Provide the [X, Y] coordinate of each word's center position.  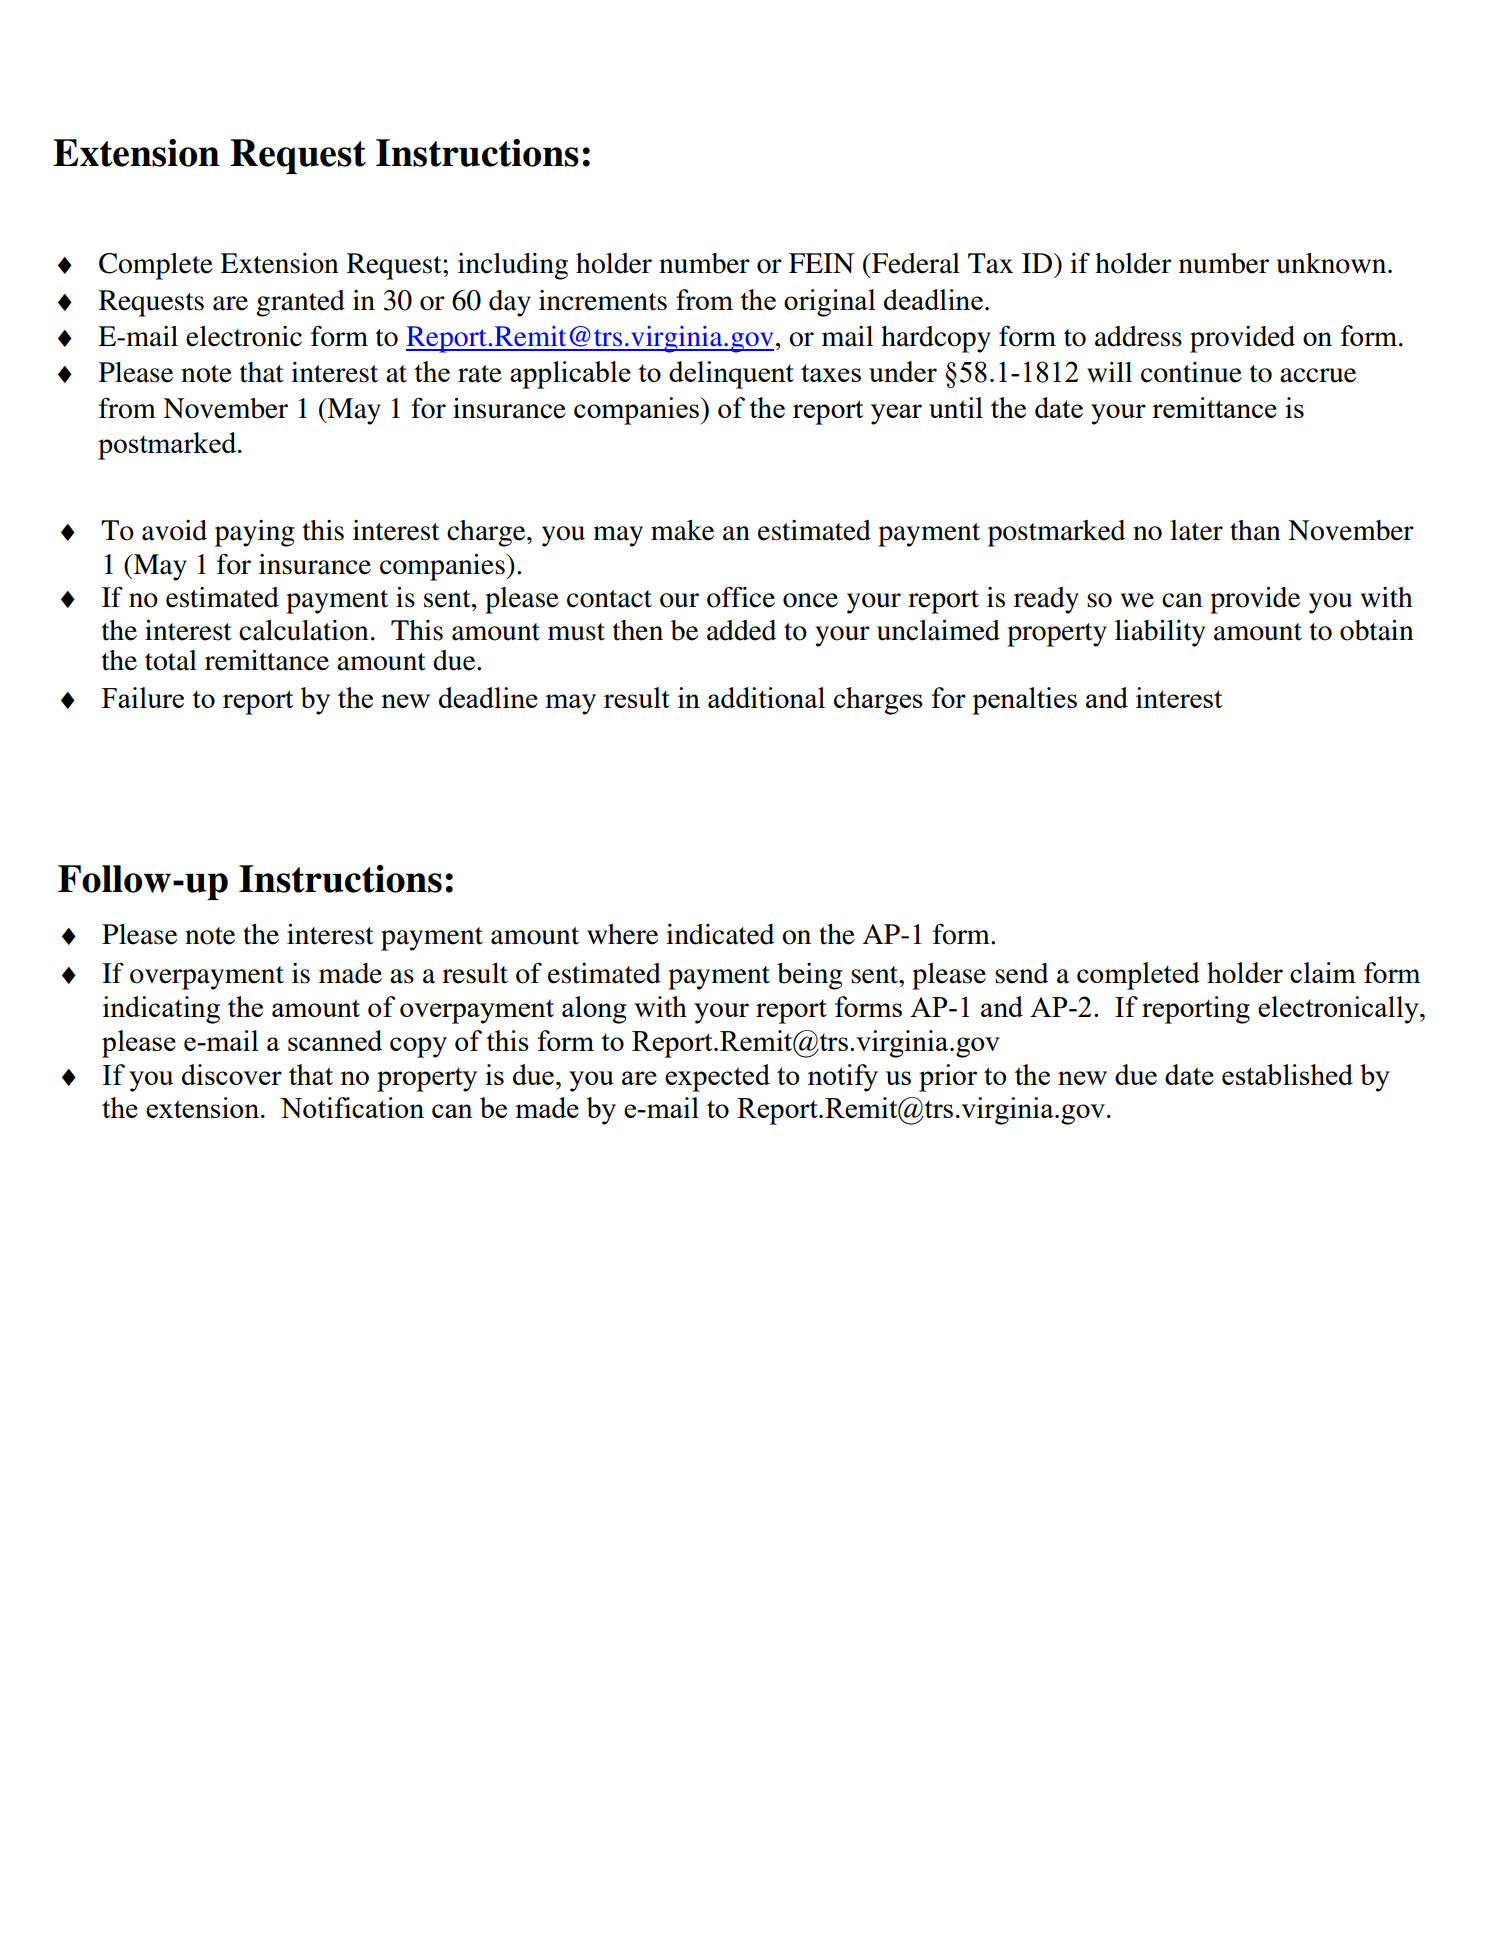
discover [232, 1074]
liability [1160, 633]
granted [300, 303]
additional [766, 697]
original [830, 303]
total [171, 660]
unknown [1333, 263]
